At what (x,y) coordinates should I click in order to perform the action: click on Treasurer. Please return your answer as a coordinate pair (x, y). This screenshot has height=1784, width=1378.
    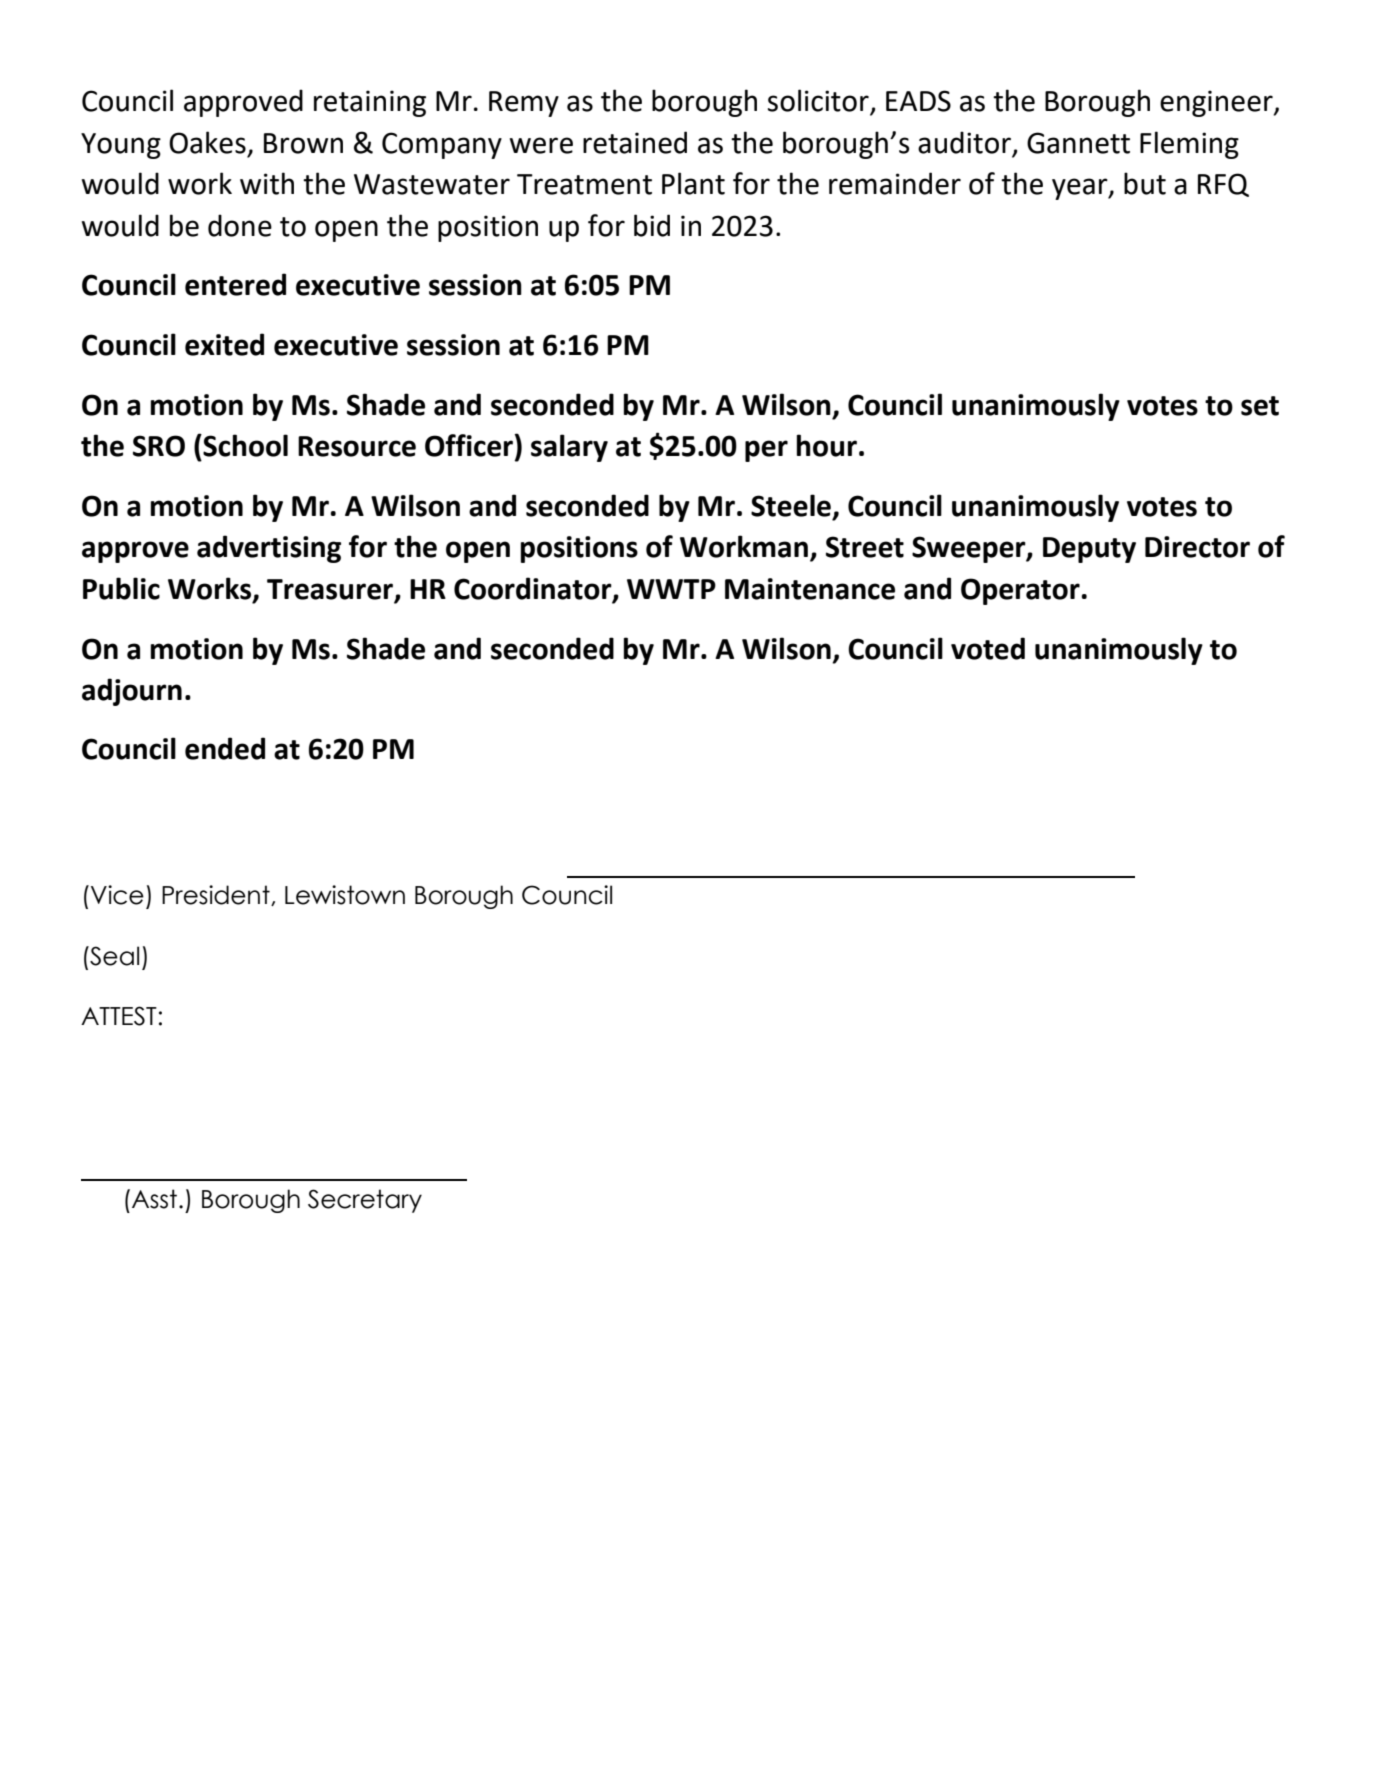
    Looking at the image, I should click on (331, 590).
